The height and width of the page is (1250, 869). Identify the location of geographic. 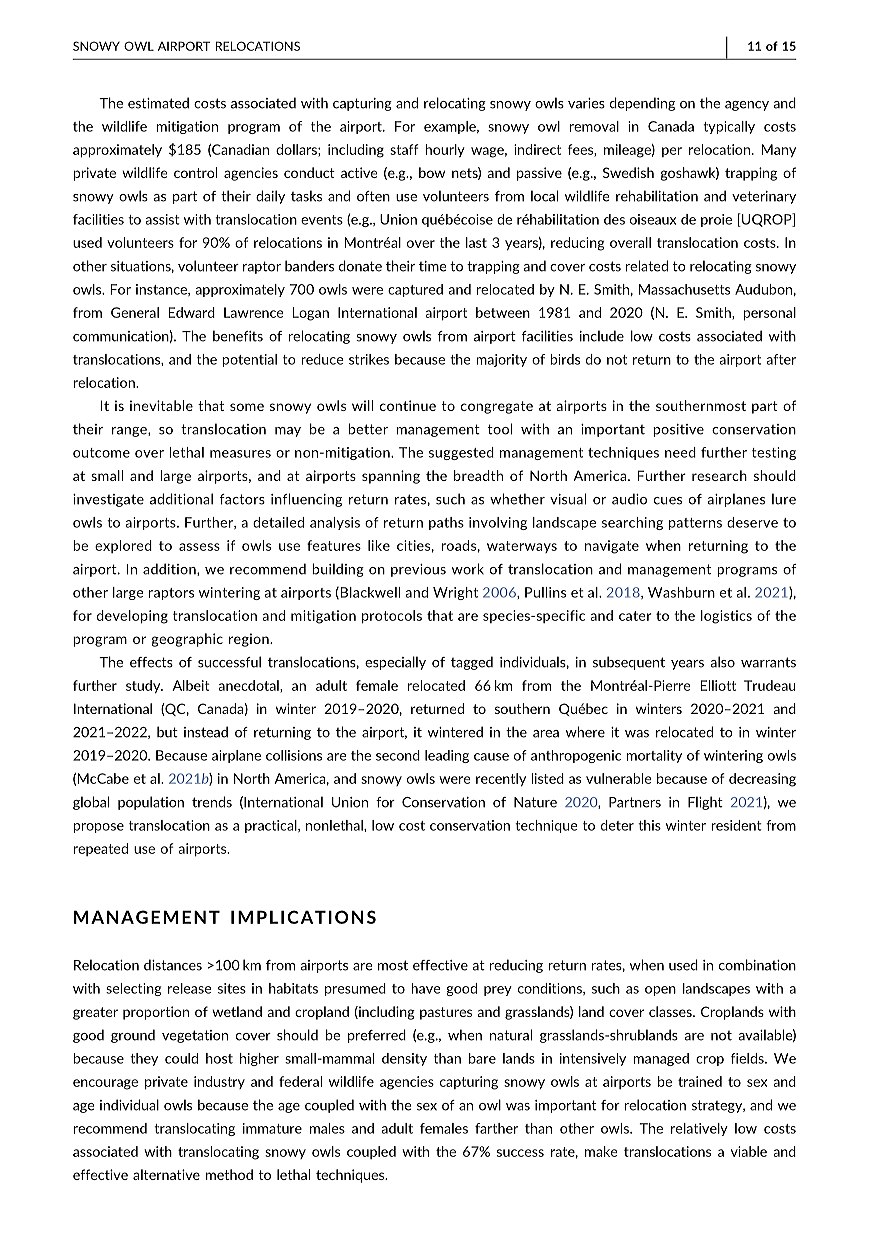
(187, 640).
